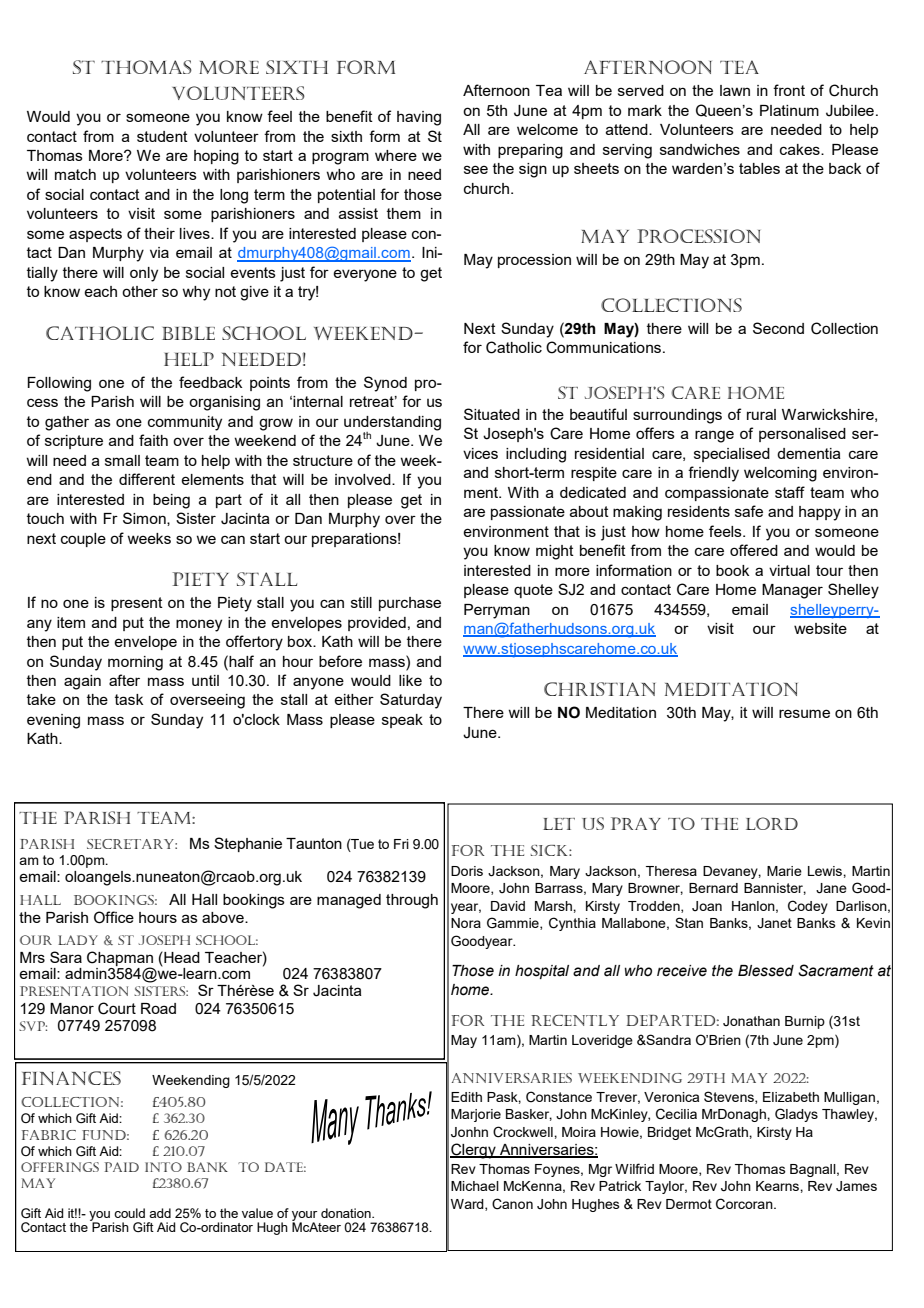  I want to click on paid, so click(121, 1167).
